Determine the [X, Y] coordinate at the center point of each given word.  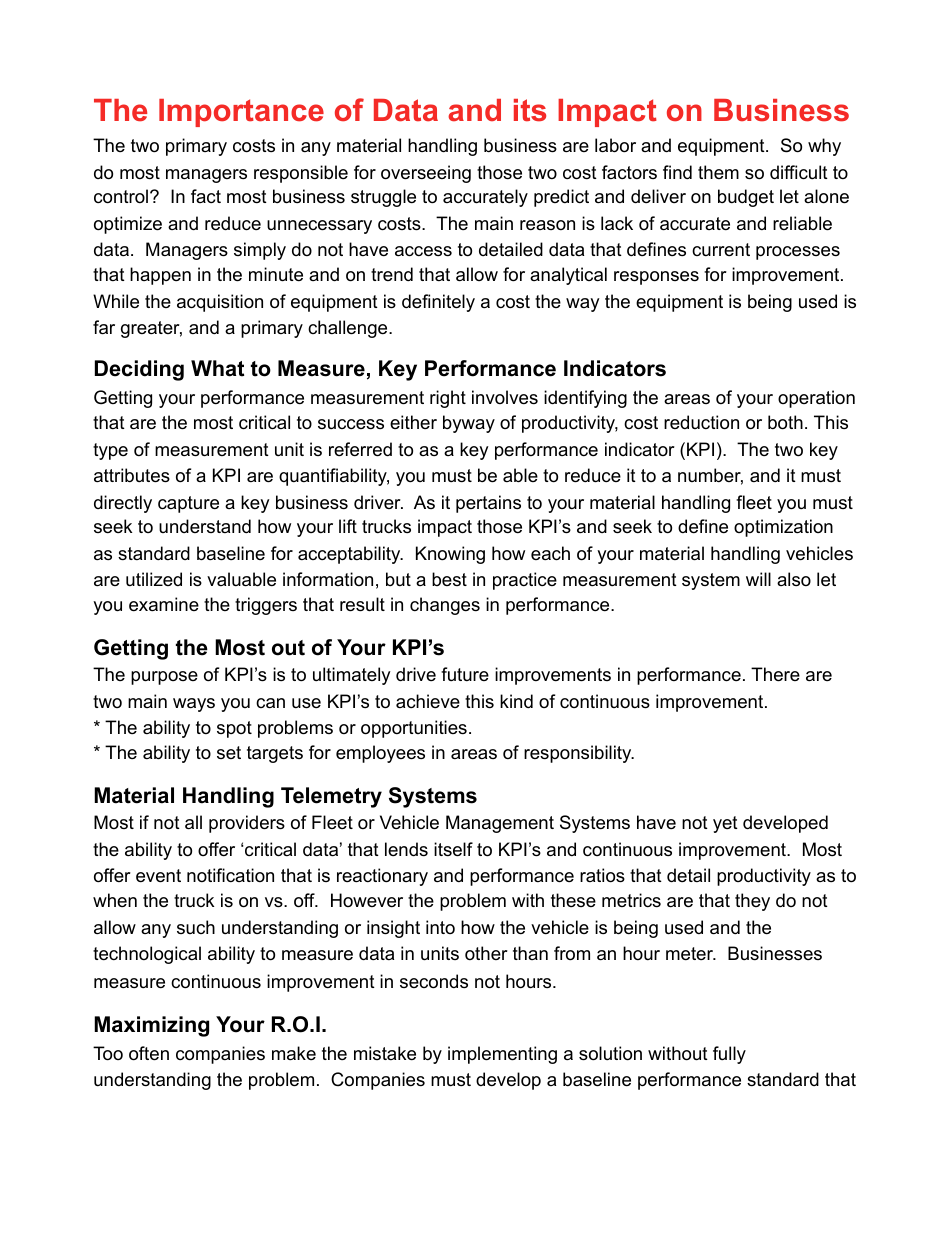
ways [194, 705]
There [775, 674]
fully [729, 1055]
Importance [241, 113]
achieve [428, 701]
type [110, 451]
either [413, 422]
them [718, 172]
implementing [502, 1055]
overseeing [426, 174]
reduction [701, 422]
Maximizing [151, 1026]
